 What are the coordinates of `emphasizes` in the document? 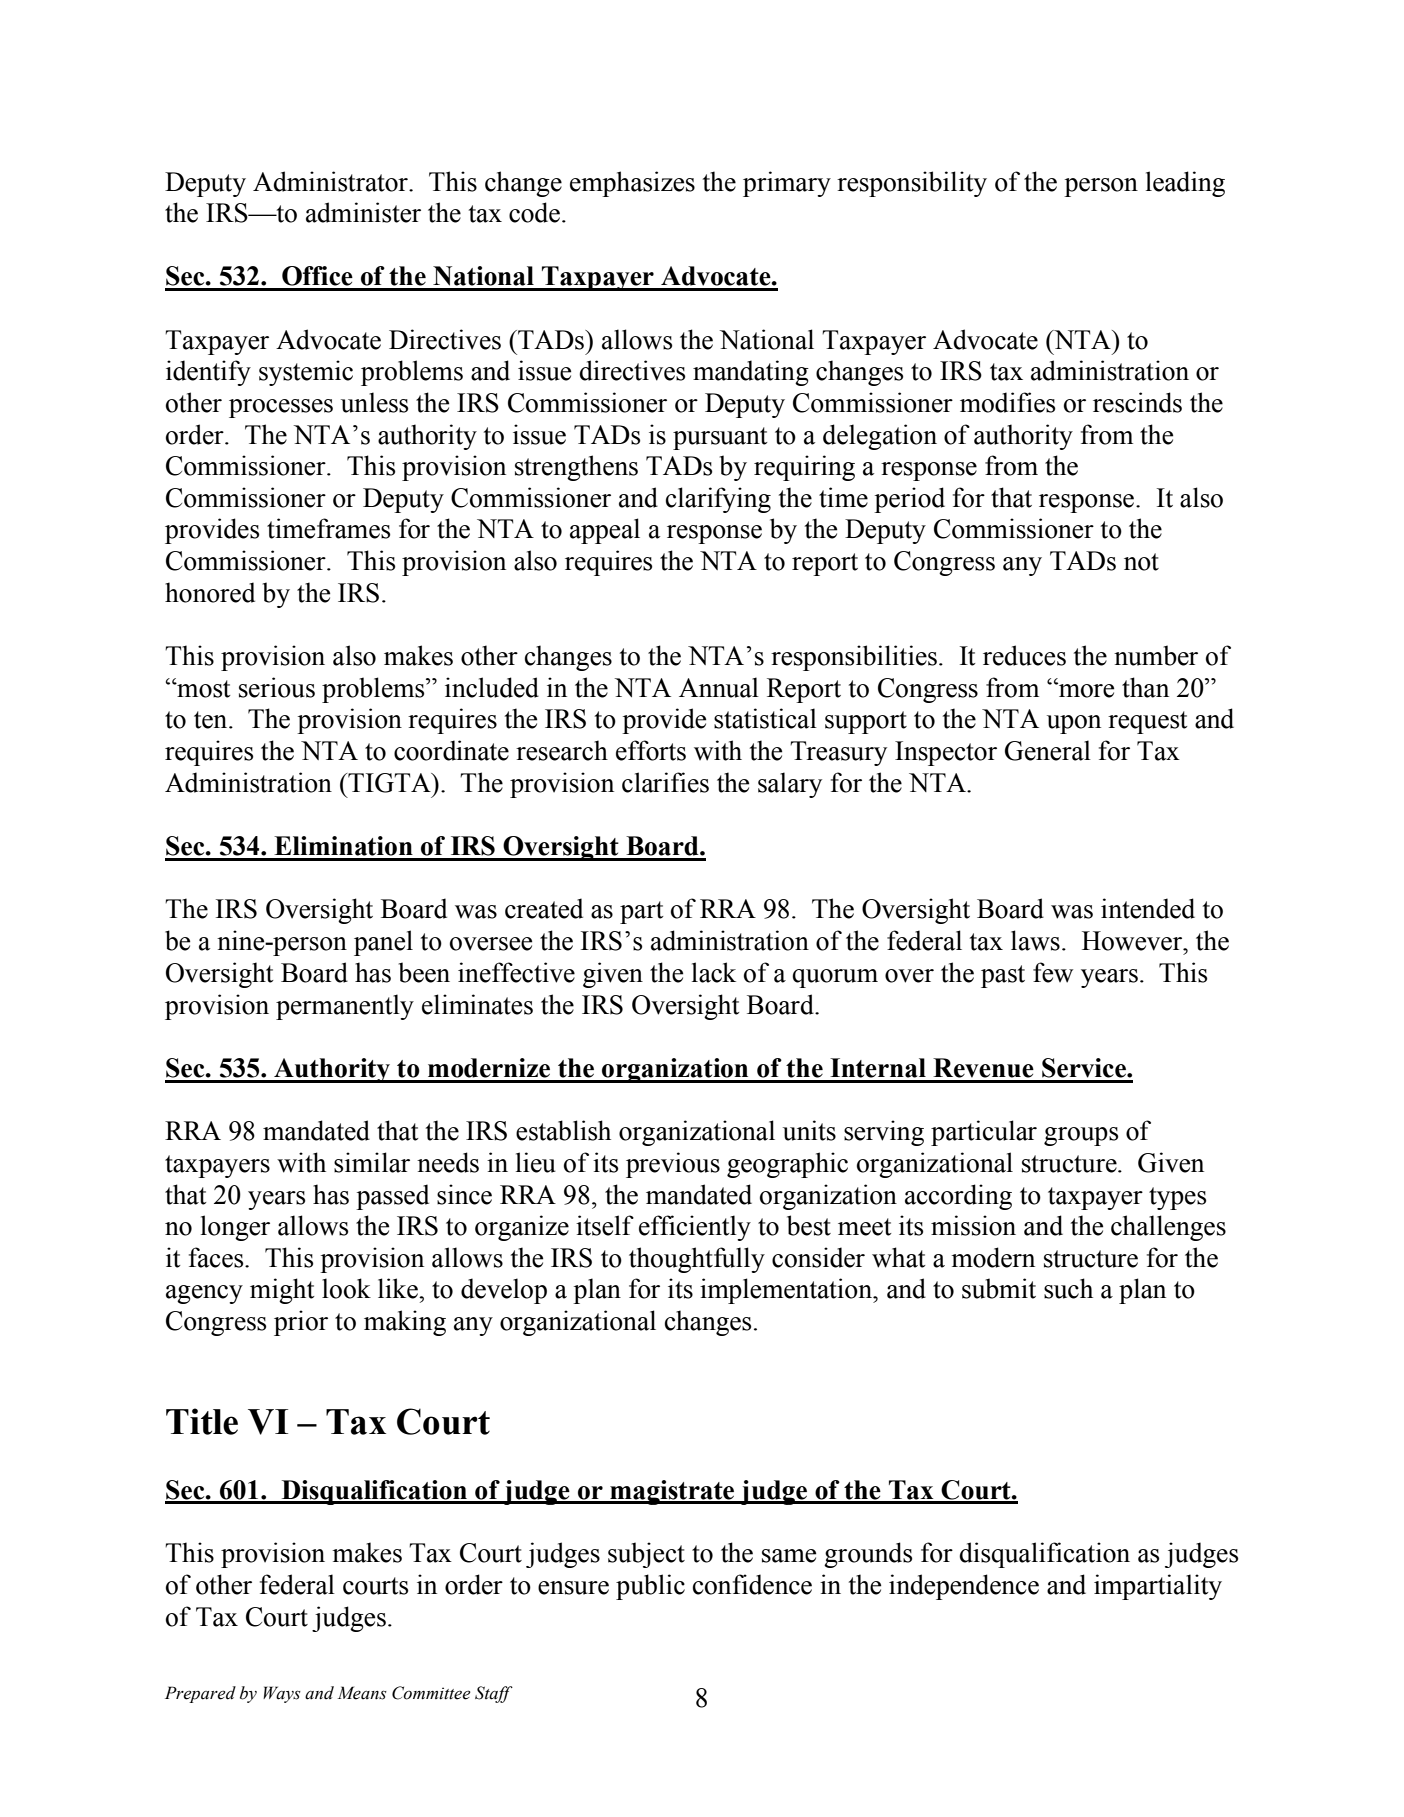 It's located at (632, 184).
